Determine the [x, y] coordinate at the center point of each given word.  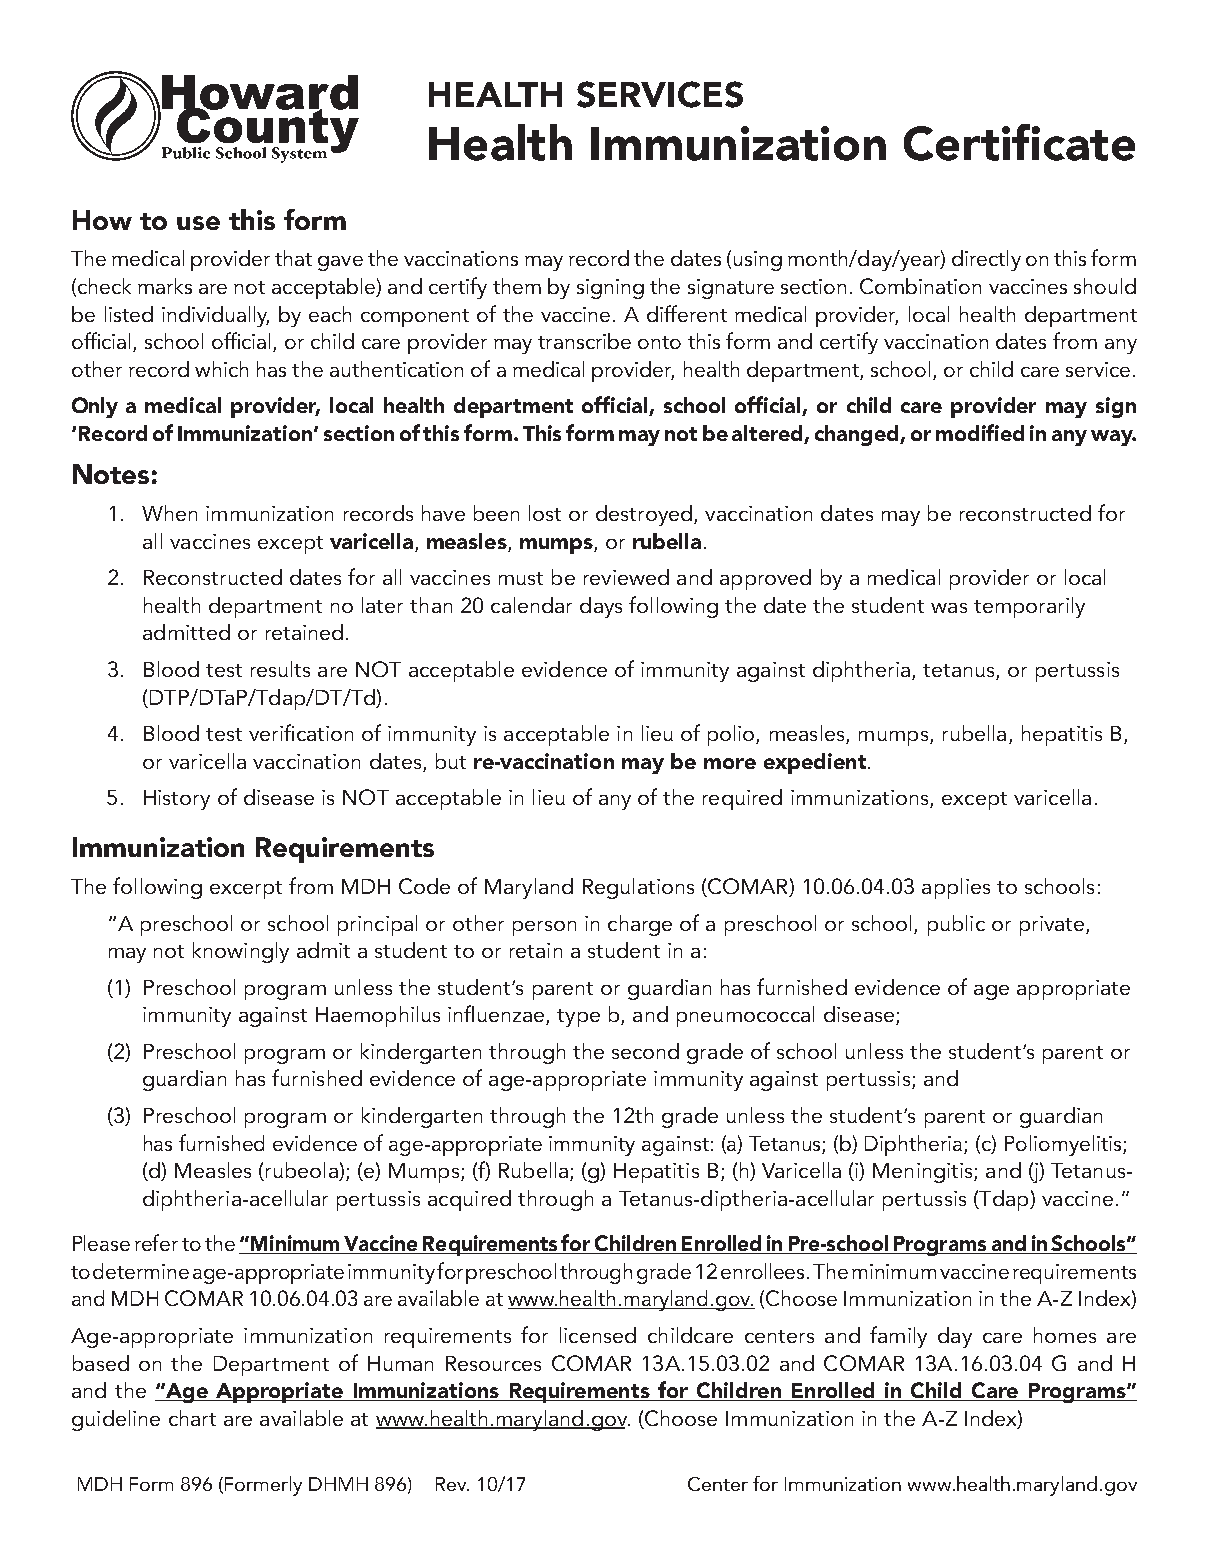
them [517, 286]
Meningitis [924, 1173]
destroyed [644, 515]
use [198, 223]
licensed [598, 1335]
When [169, 513]
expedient [815, 763]
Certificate [1019, 142]
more [730, 763]
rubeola [301, 1171]
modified [980, 432]
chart [192, 1418]
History [177, 800]
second [645, 1051]
